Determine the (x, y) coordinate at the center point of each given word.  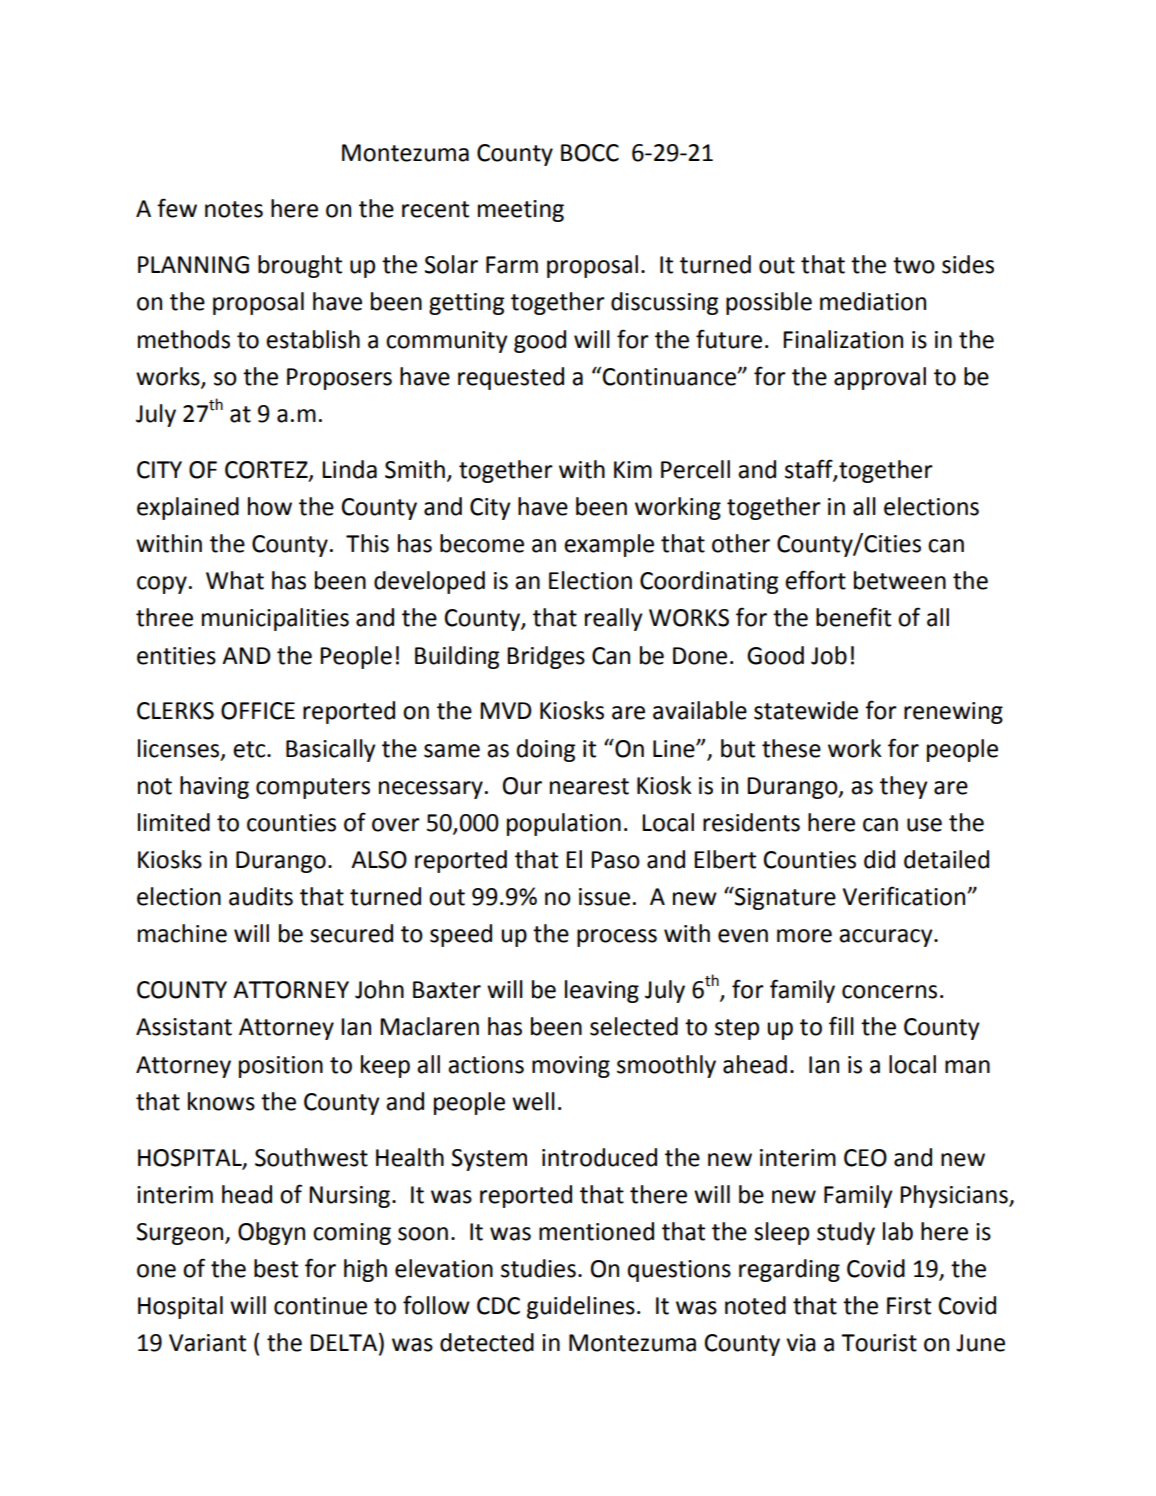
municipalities (275, 619)
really (614, 619)
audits (261, 896)
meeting (521, 211)
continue (320, 1306)
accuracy (887, 938)
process (617, 938)
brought (300, 266)
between (900, 580)
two (914, 265)
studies (538, 1268)
